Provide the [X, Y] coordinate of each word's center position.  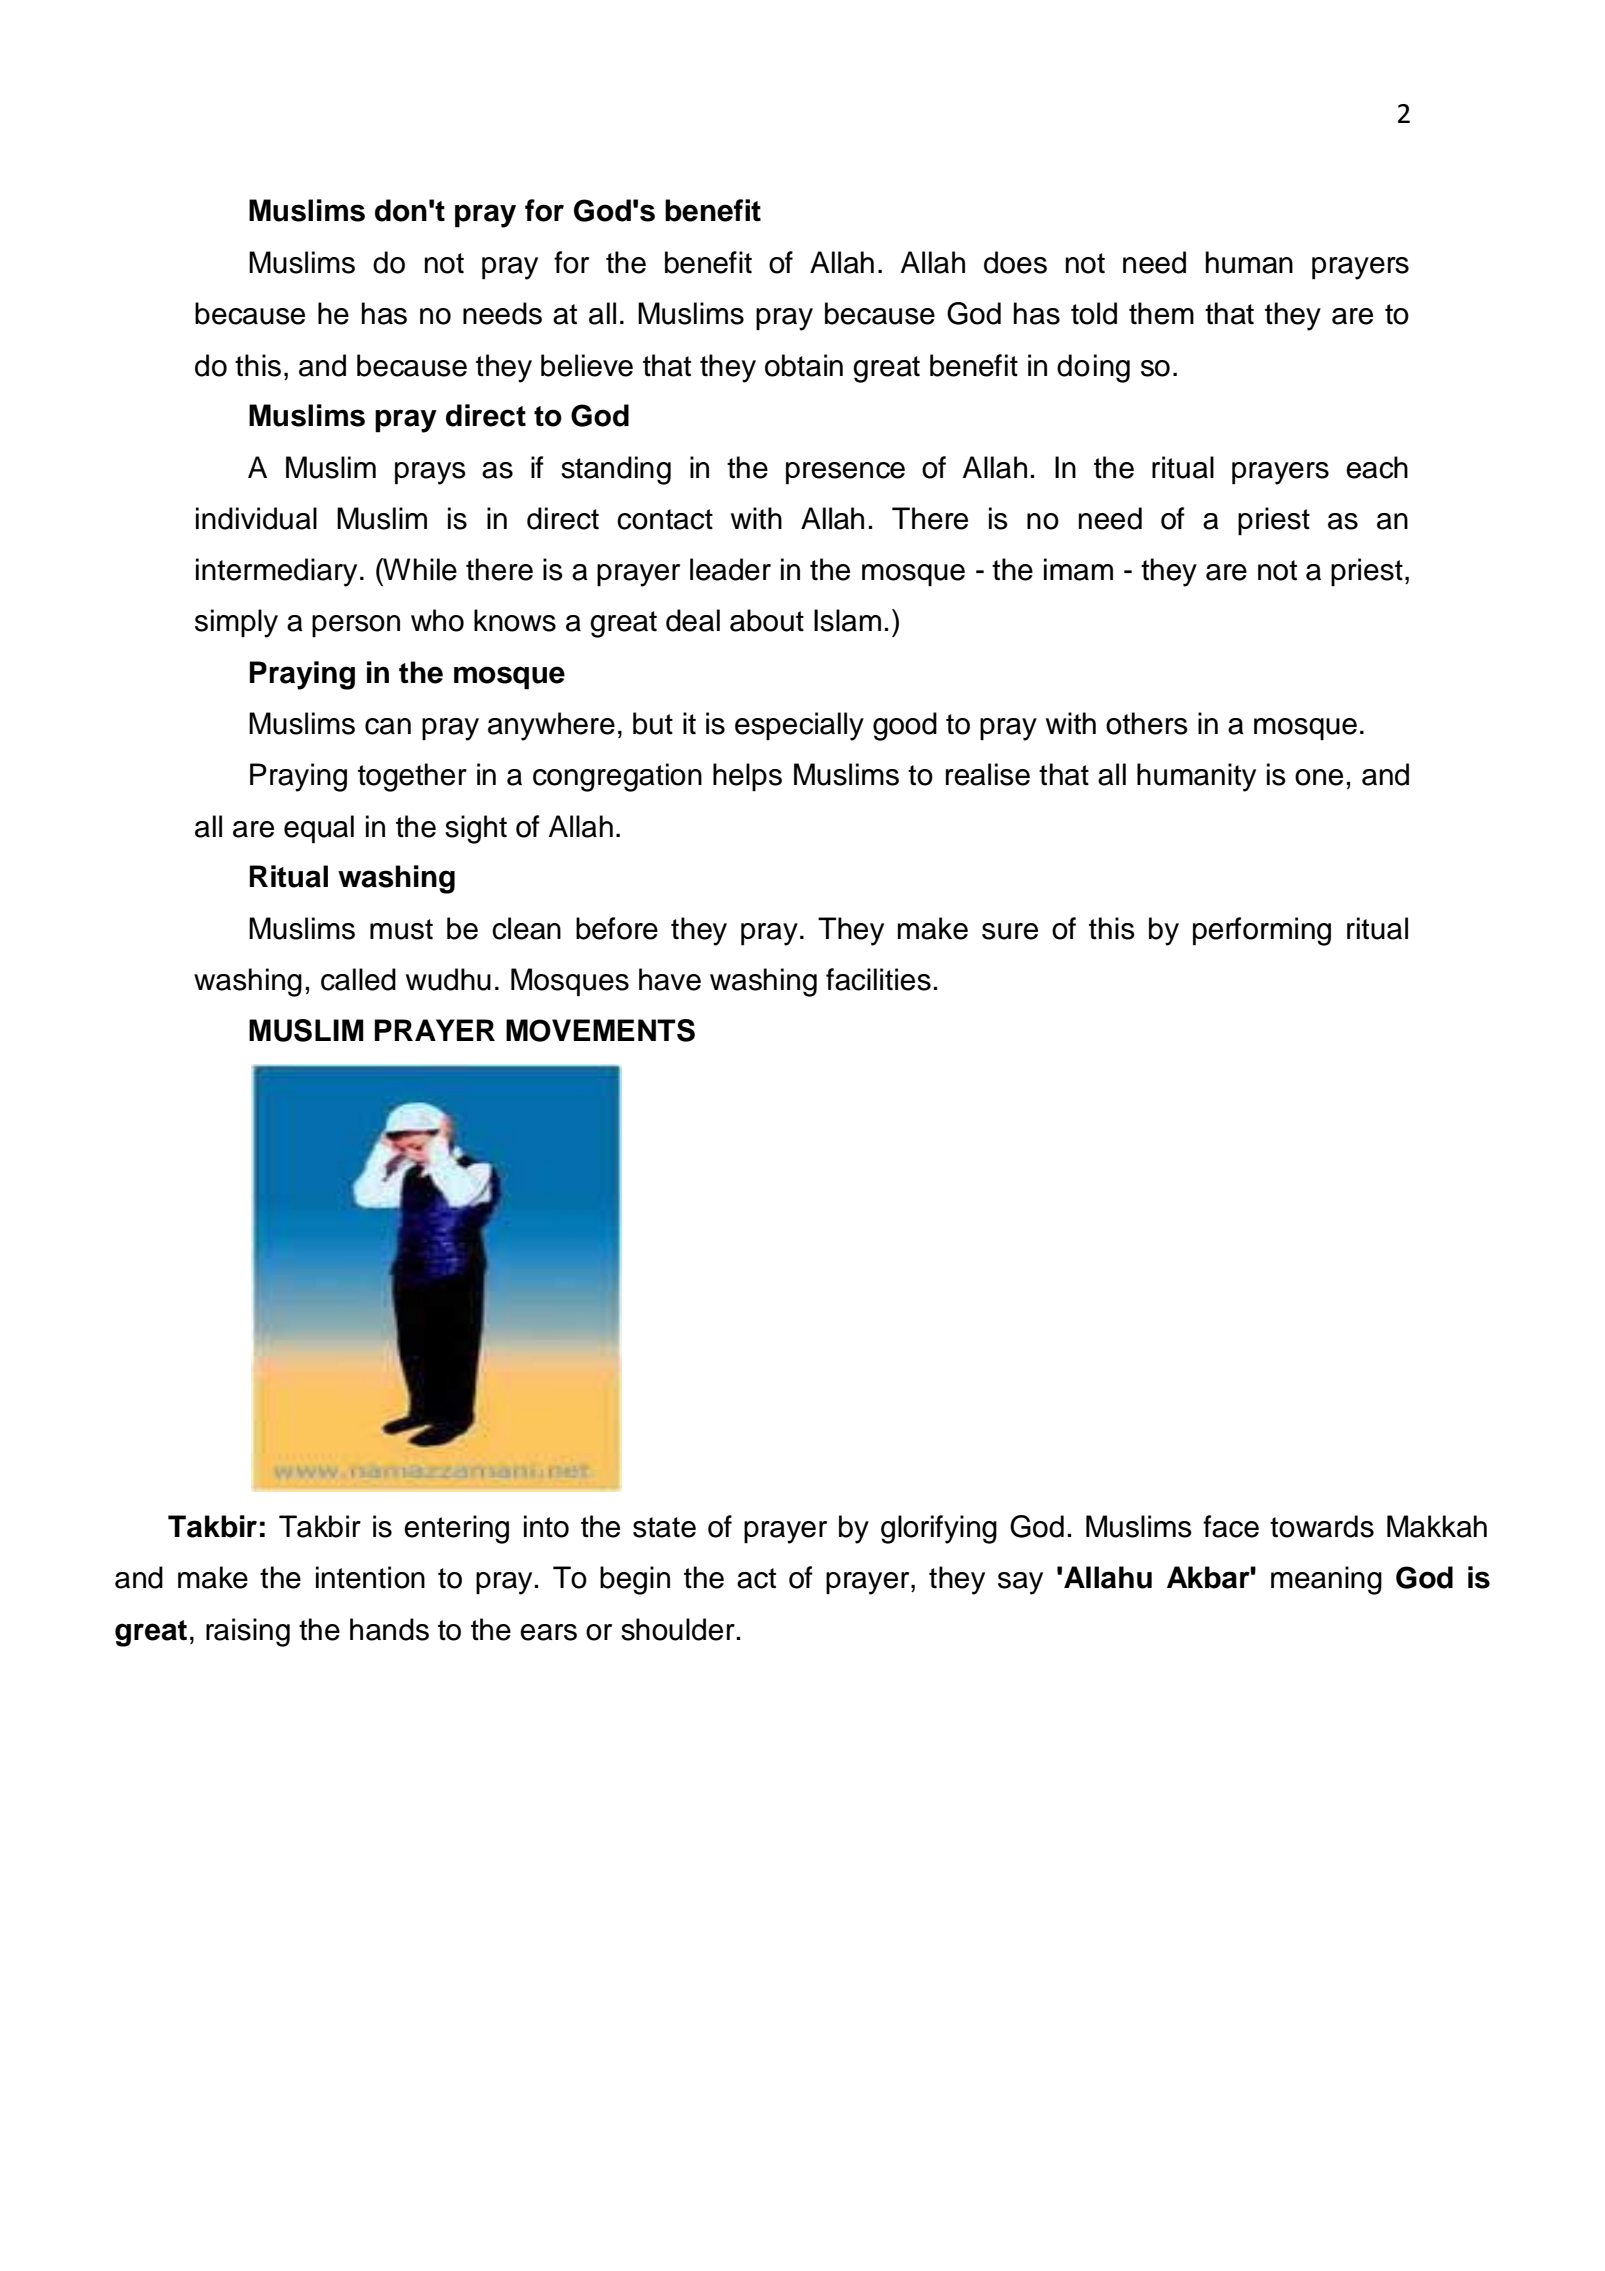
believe [587, 365]
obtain [804, 365]
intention [370, 1577]
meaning [1326, 1580]
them [1161, 313]
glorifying [939, 1529]
